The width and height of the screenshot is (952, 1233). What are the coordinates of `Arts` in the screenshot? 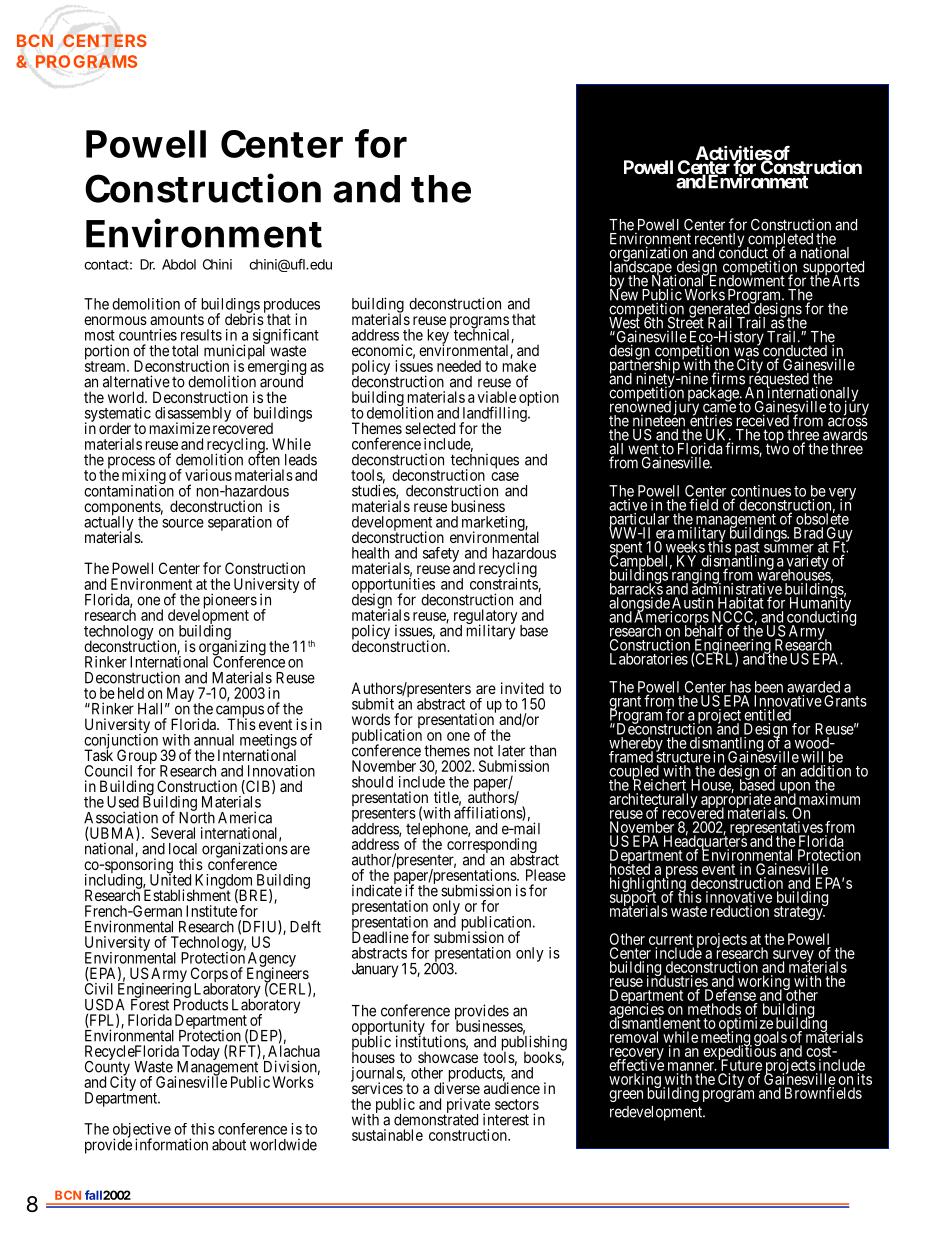 It's located at (846, 281).
